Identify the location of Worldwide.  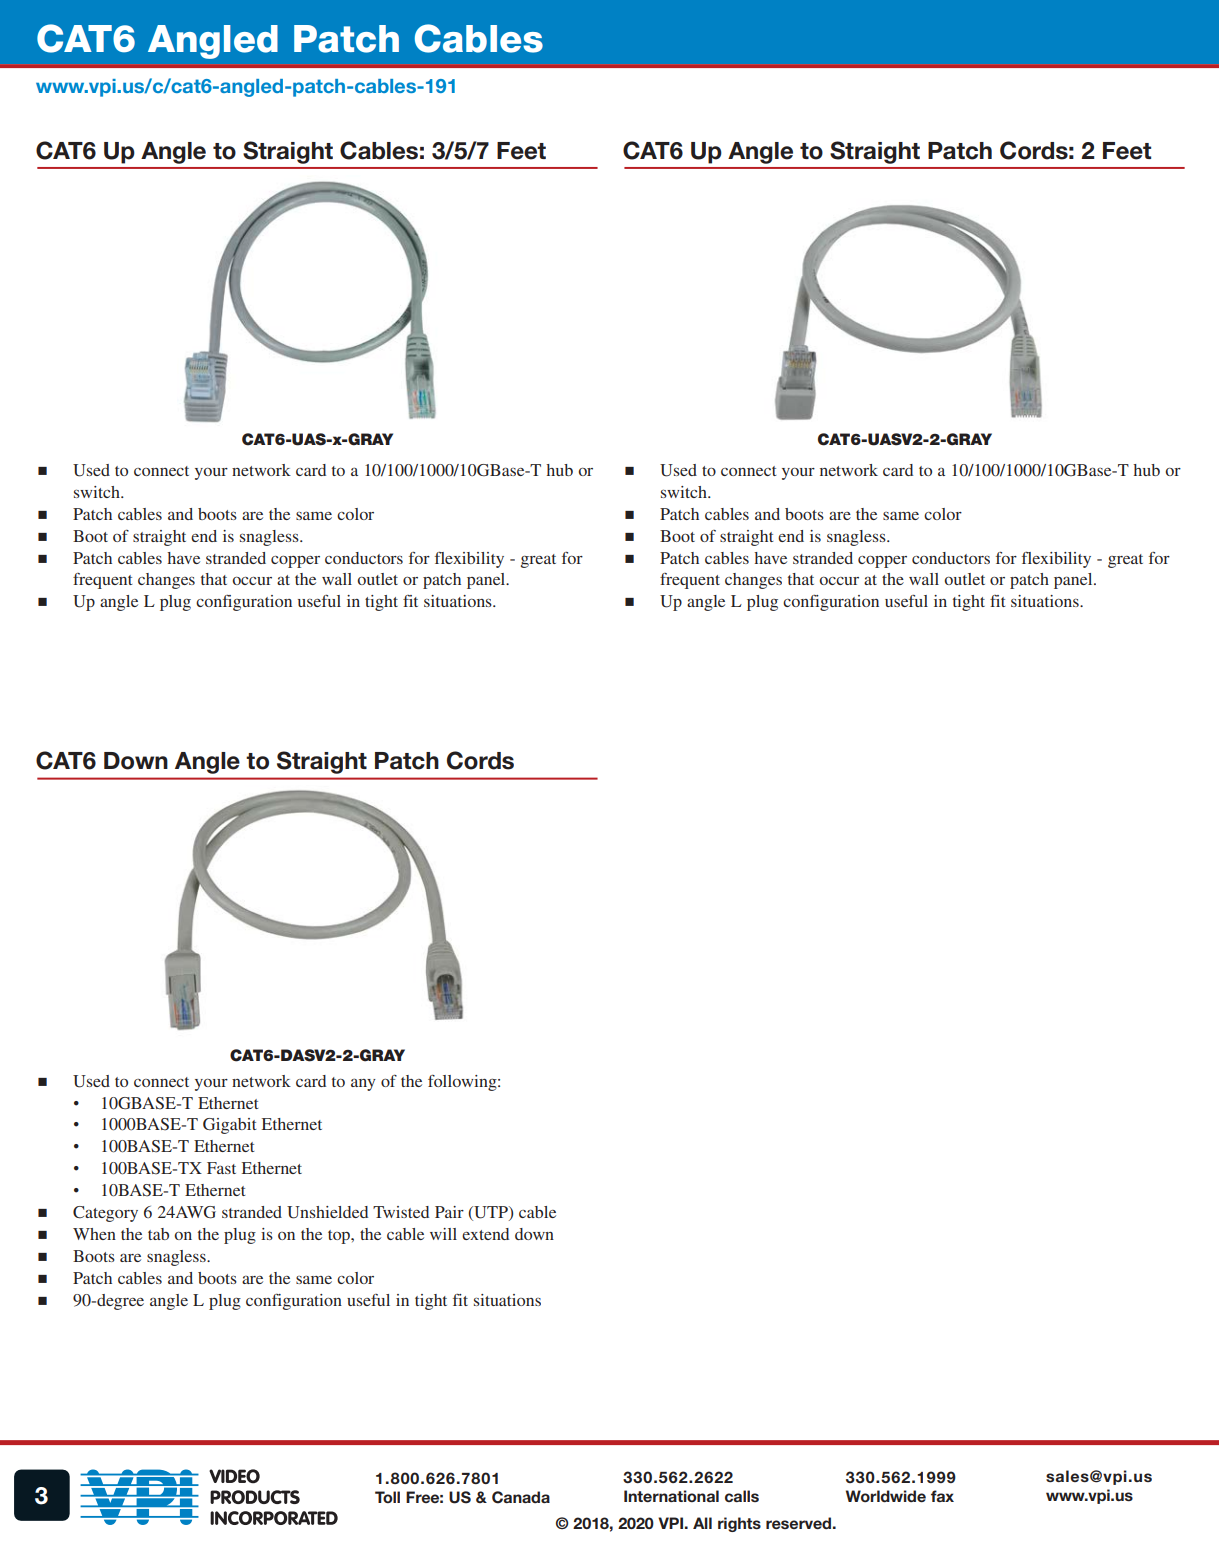
(886, 1496).
